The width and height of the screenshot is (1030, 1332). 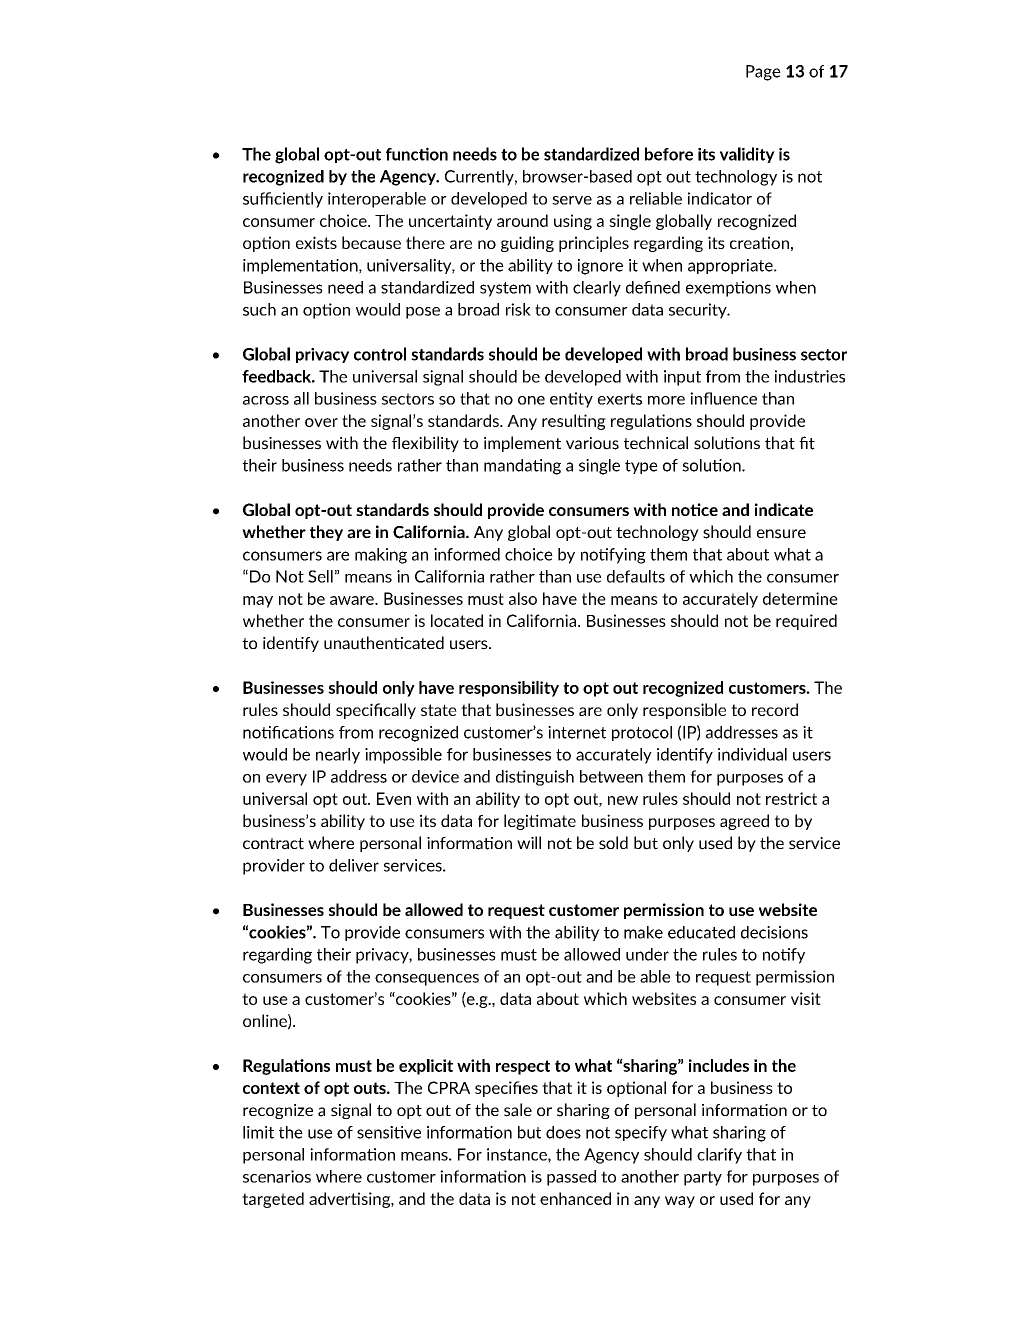 I want to click on every, so click(x=286, y=780).
